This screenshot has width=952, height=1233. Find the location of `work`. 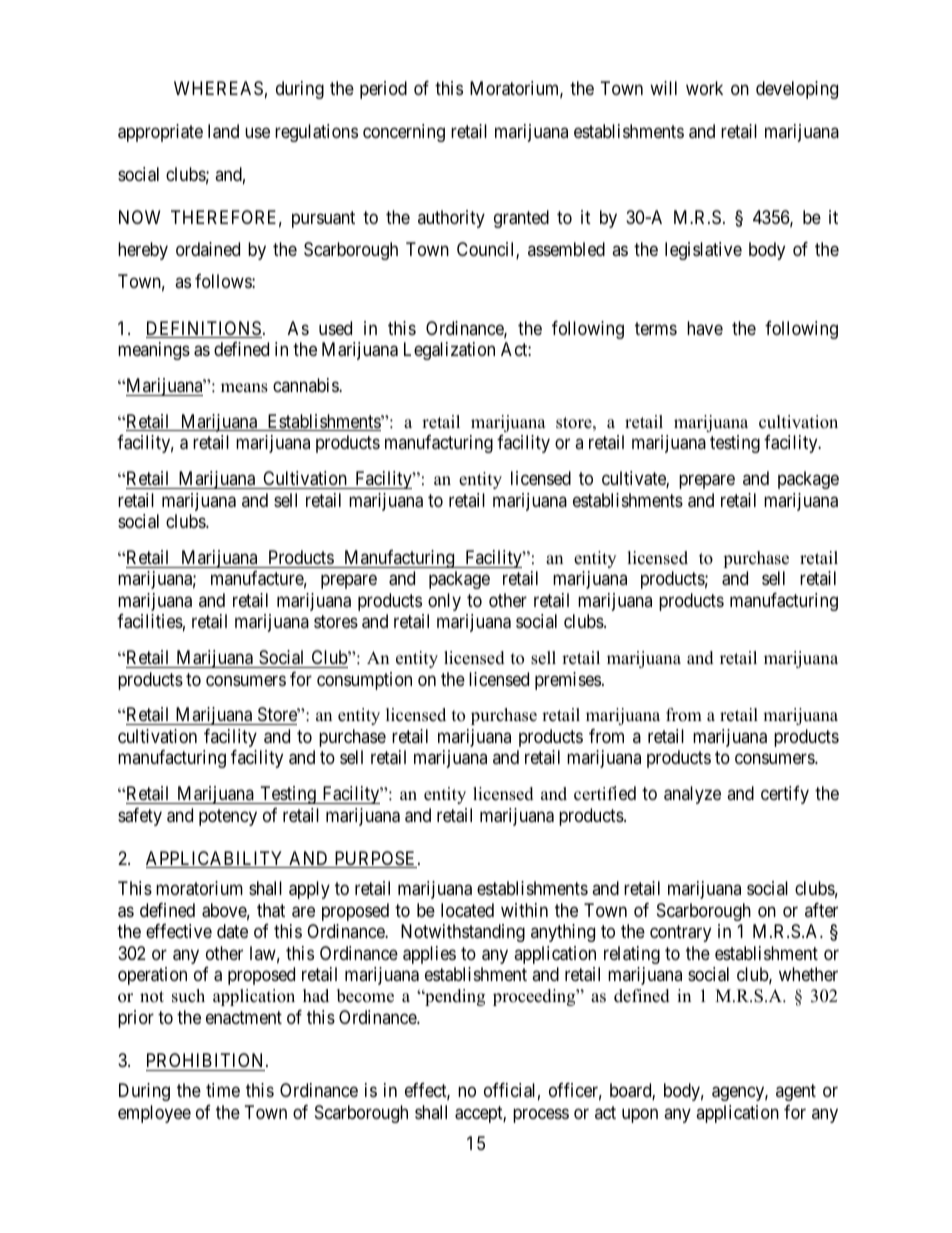

work is located at coordinates (704, 88).
